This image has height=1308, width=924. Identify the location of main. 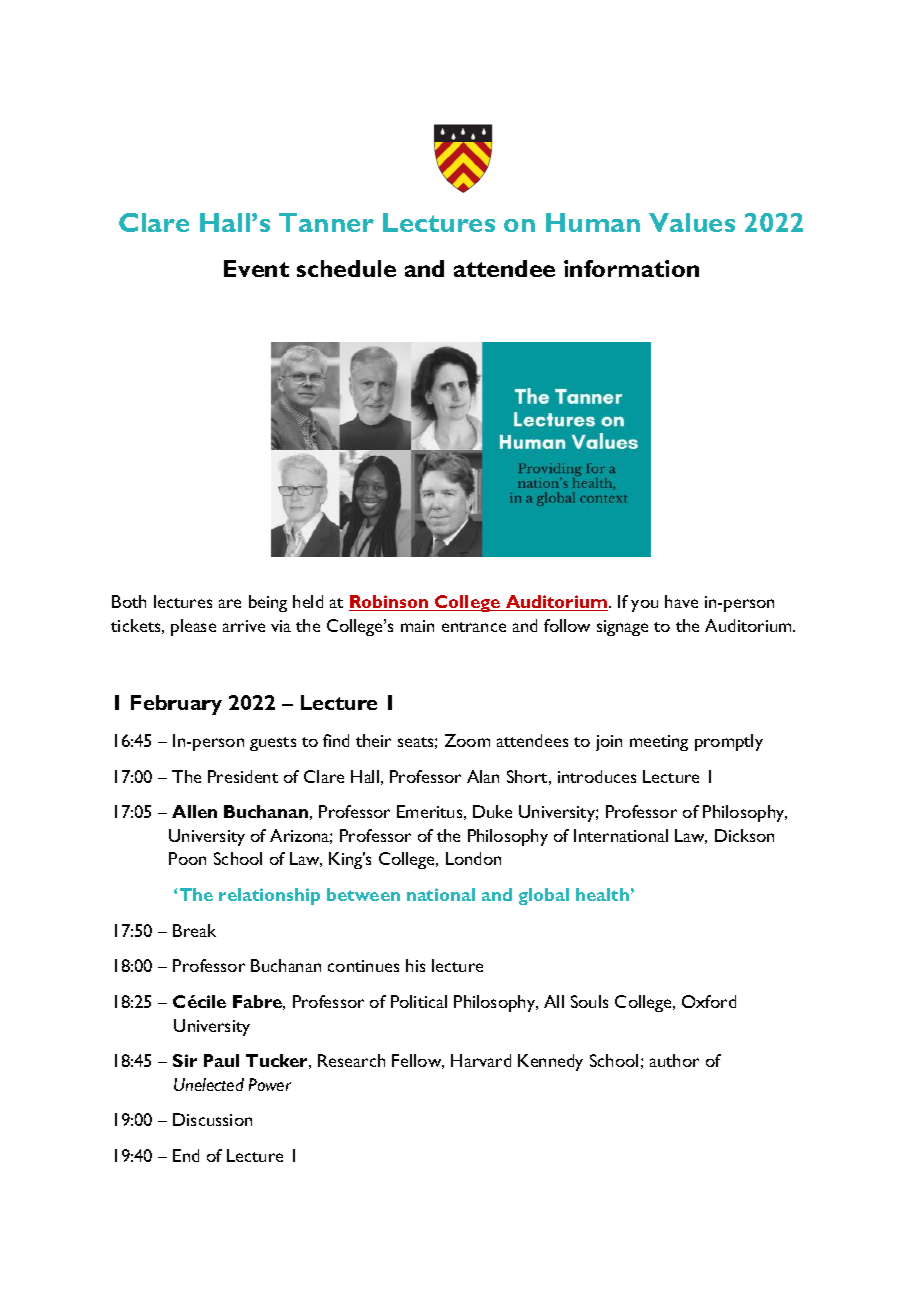
(417, 626).
